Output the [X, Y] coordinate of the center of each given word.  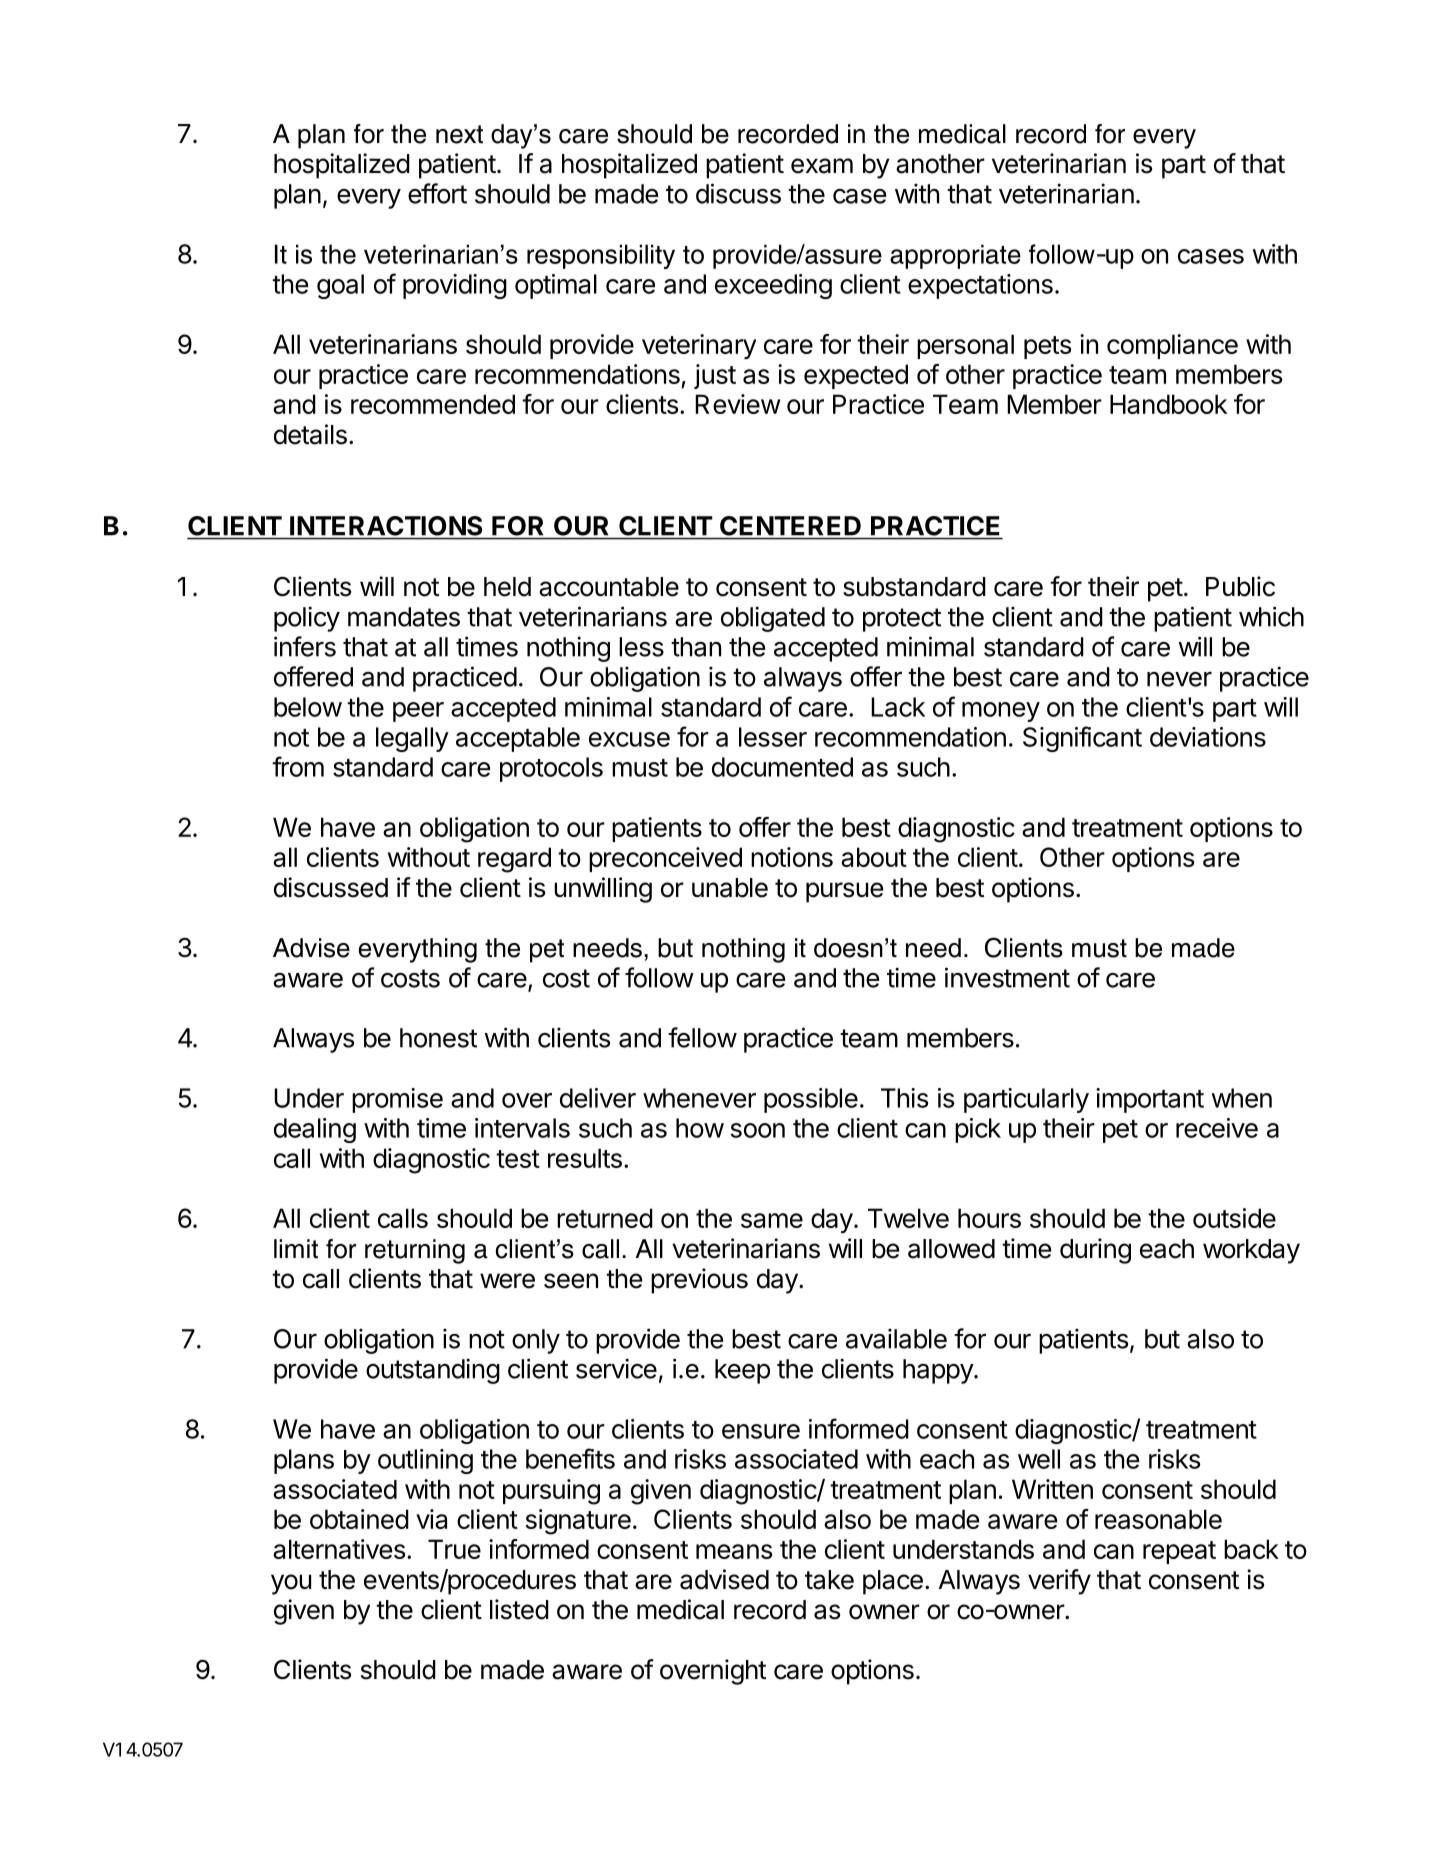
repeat [1179, 1552]
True [454, 1549]
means [734, 1551]
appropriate [955, 256]
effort [437, 193]
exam [822, 166]
